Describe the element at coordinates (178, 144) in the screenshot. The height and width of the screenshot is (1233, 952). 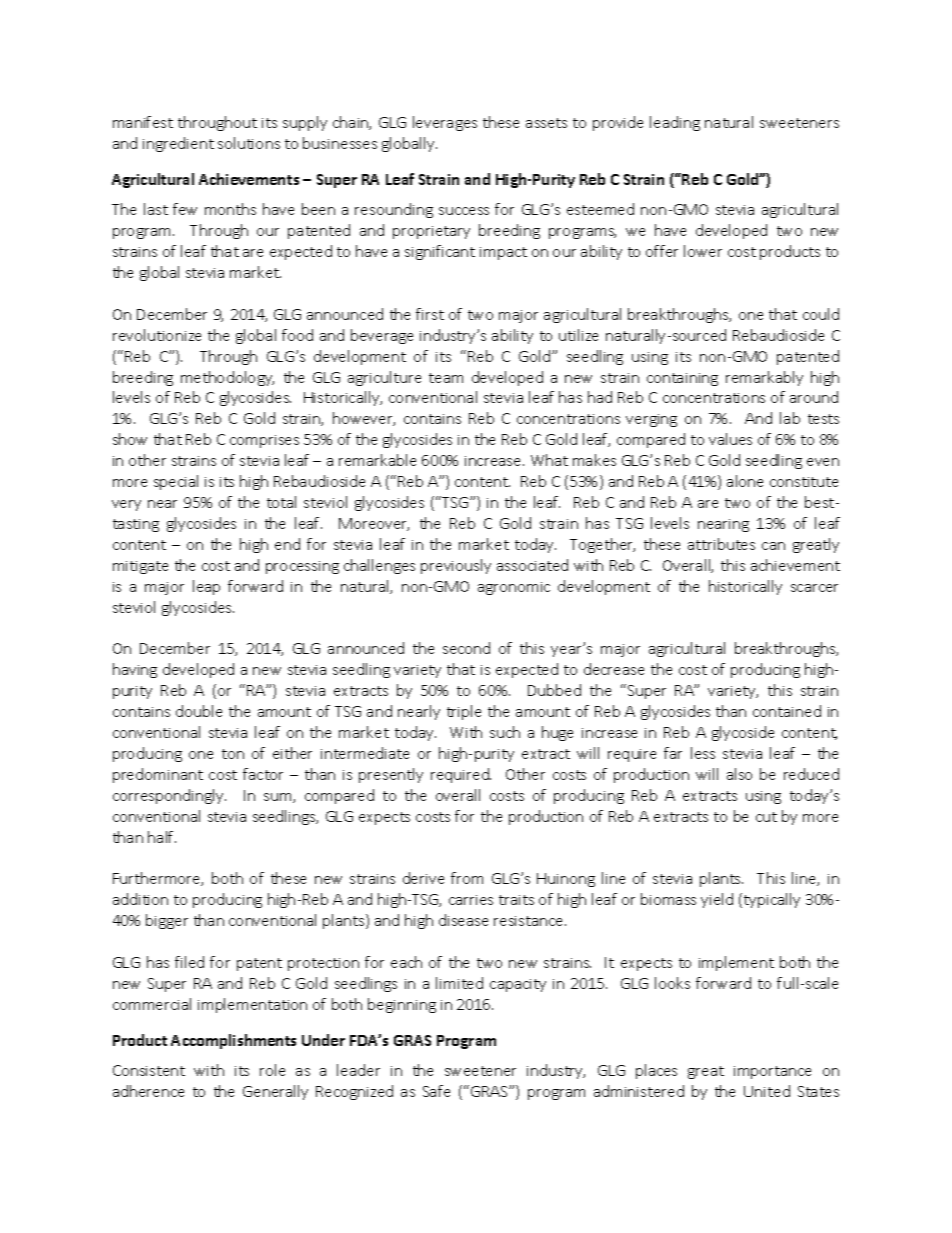
I see `ingredient` at that location.
